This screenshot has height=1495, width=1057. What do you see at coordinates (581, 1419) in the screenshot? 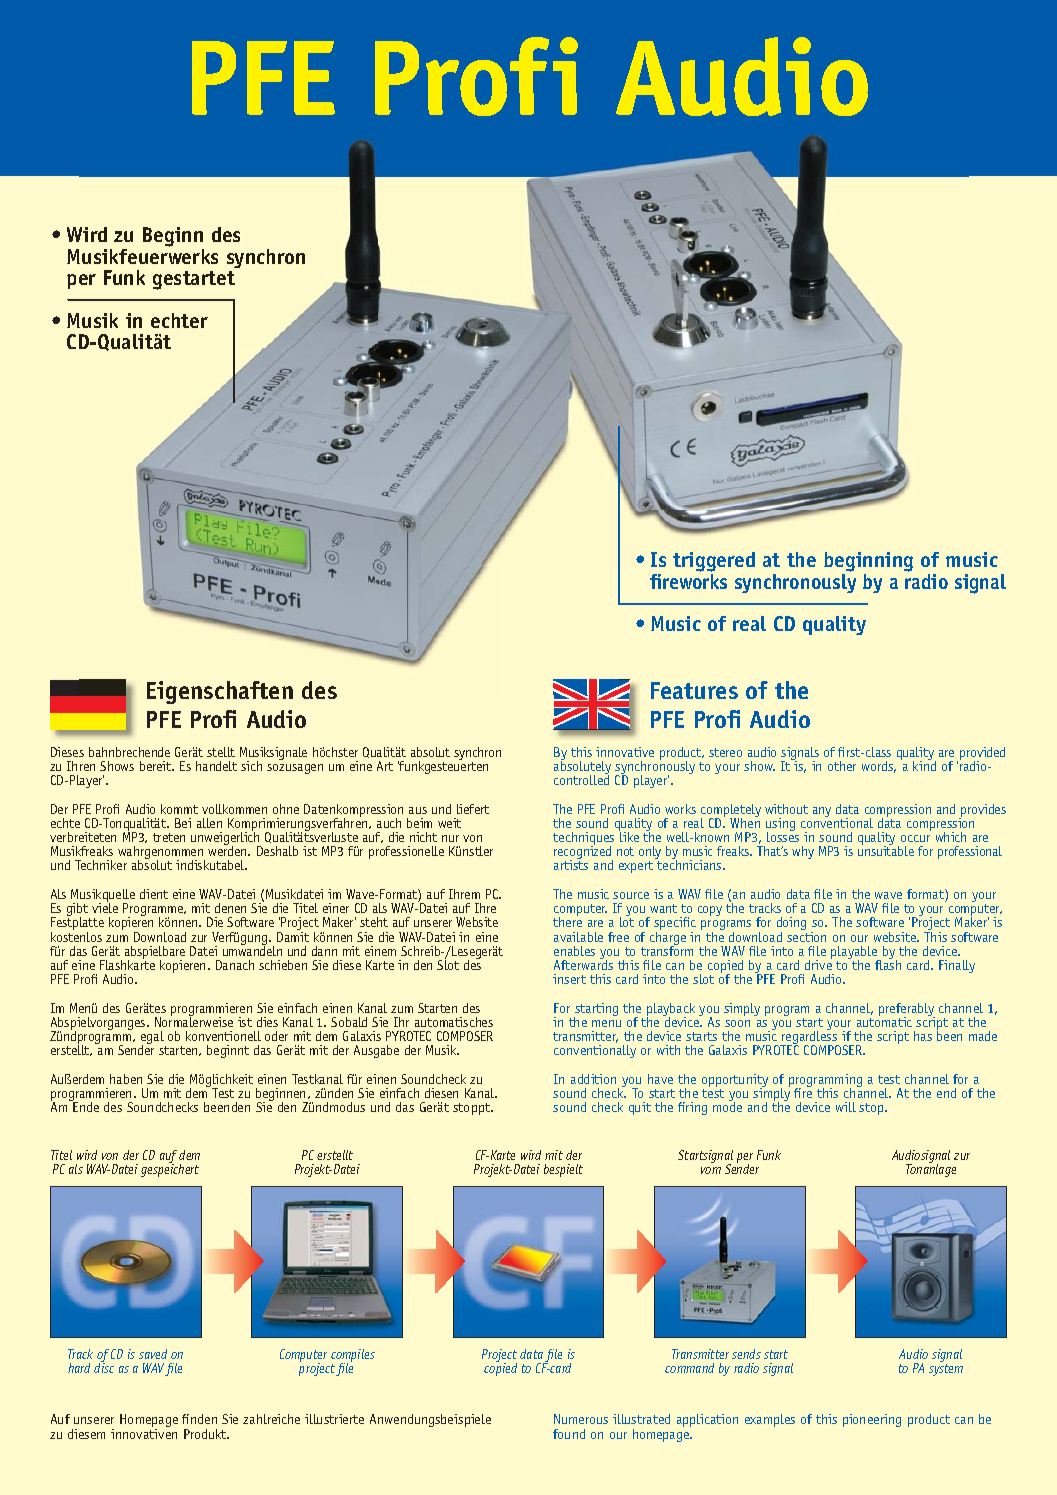
I see `Numerous` at bounding box center [581, 1419].
